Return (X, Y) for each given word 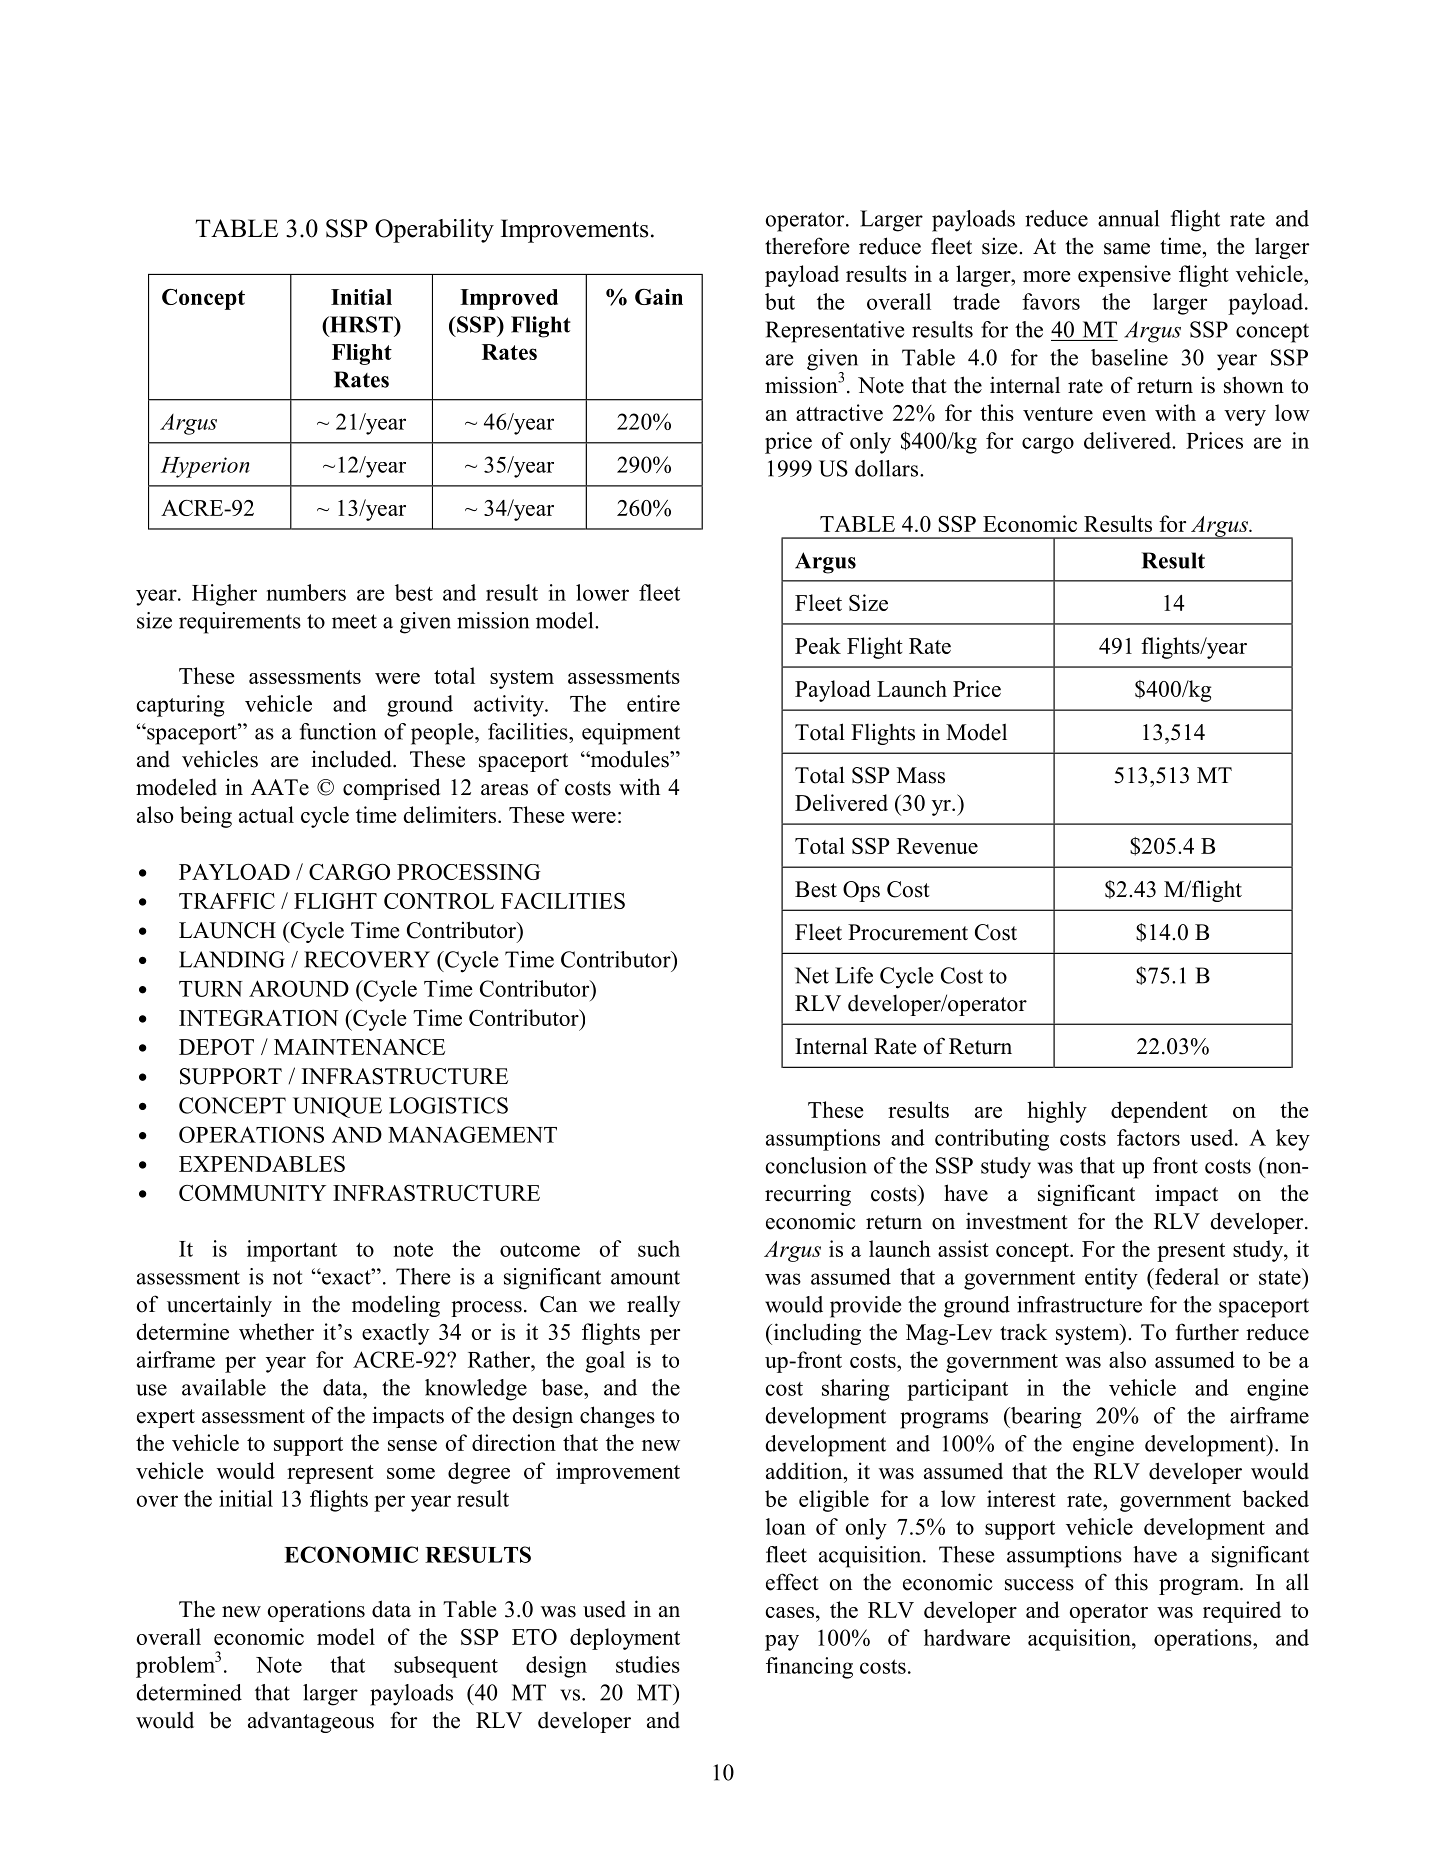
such (659, 1248)
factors (1148, 1137)
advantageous (311, 1722)
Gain (659, 297)
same (1127, 249)
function (338, 731)
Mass (921, 775)
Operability (434, 231)
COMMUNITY (252, 1193)
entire (653, 703)
